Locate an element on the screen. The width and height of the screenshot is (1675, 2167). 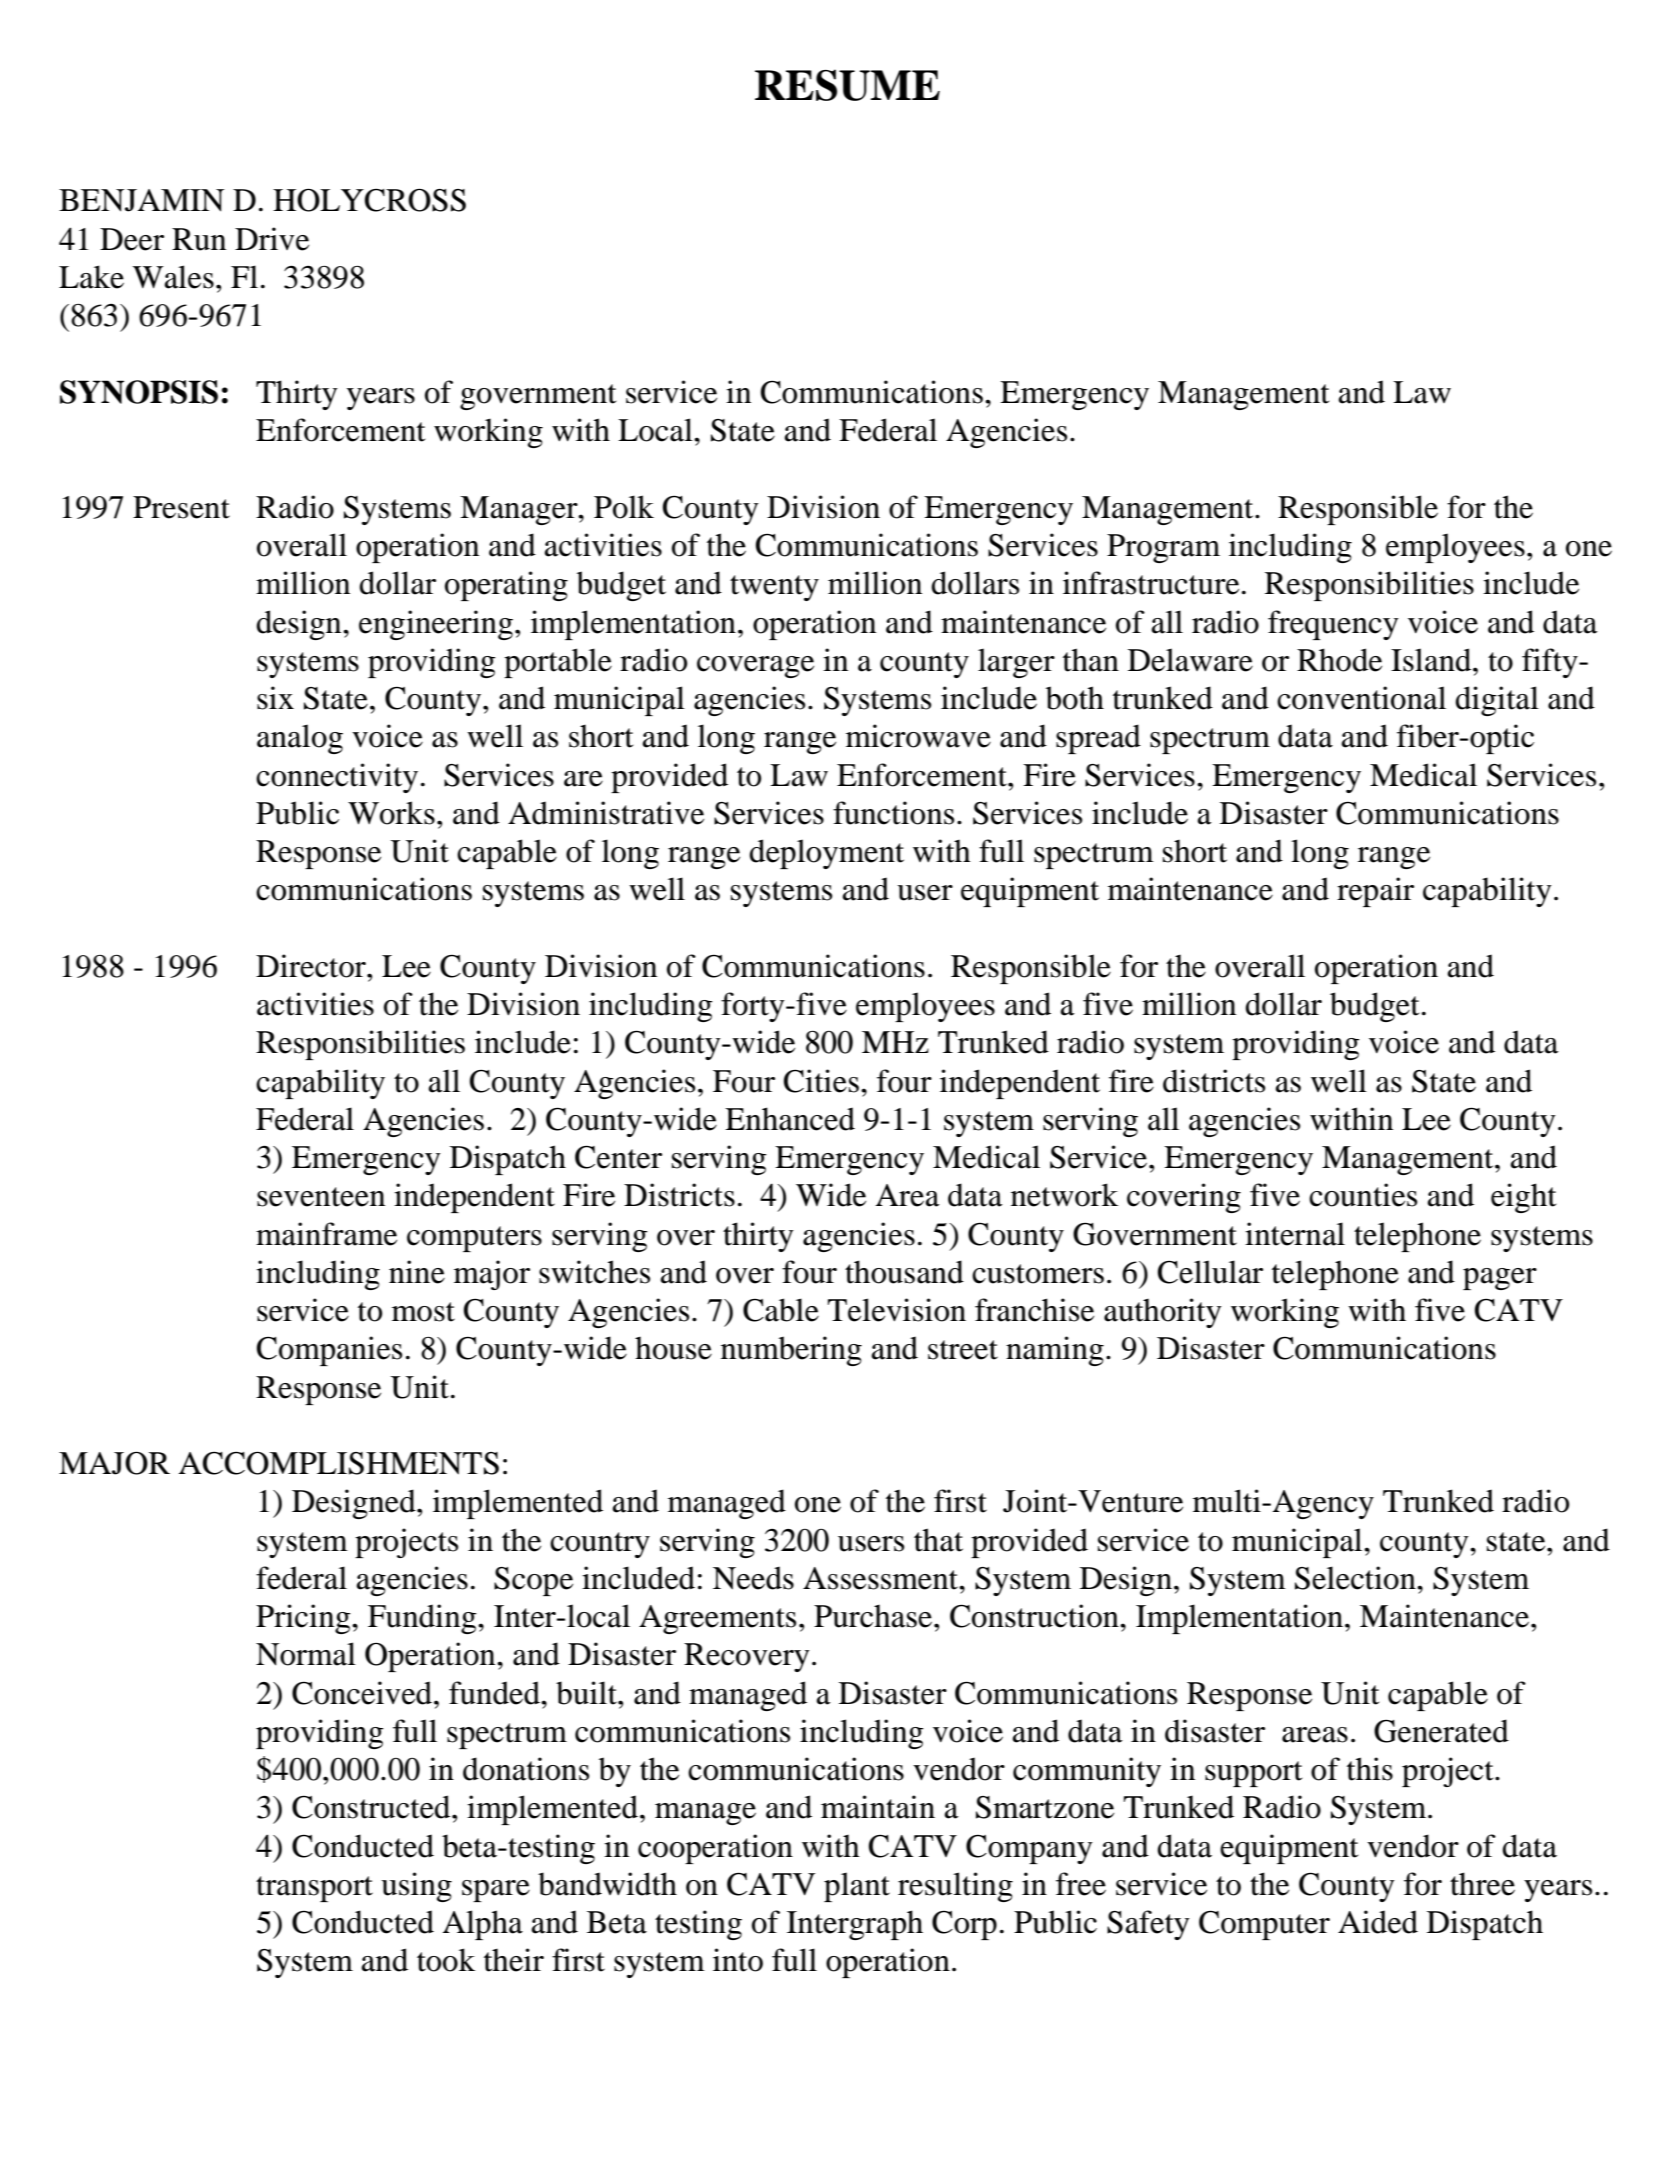
Drive is located at coordinates (272, 239).
